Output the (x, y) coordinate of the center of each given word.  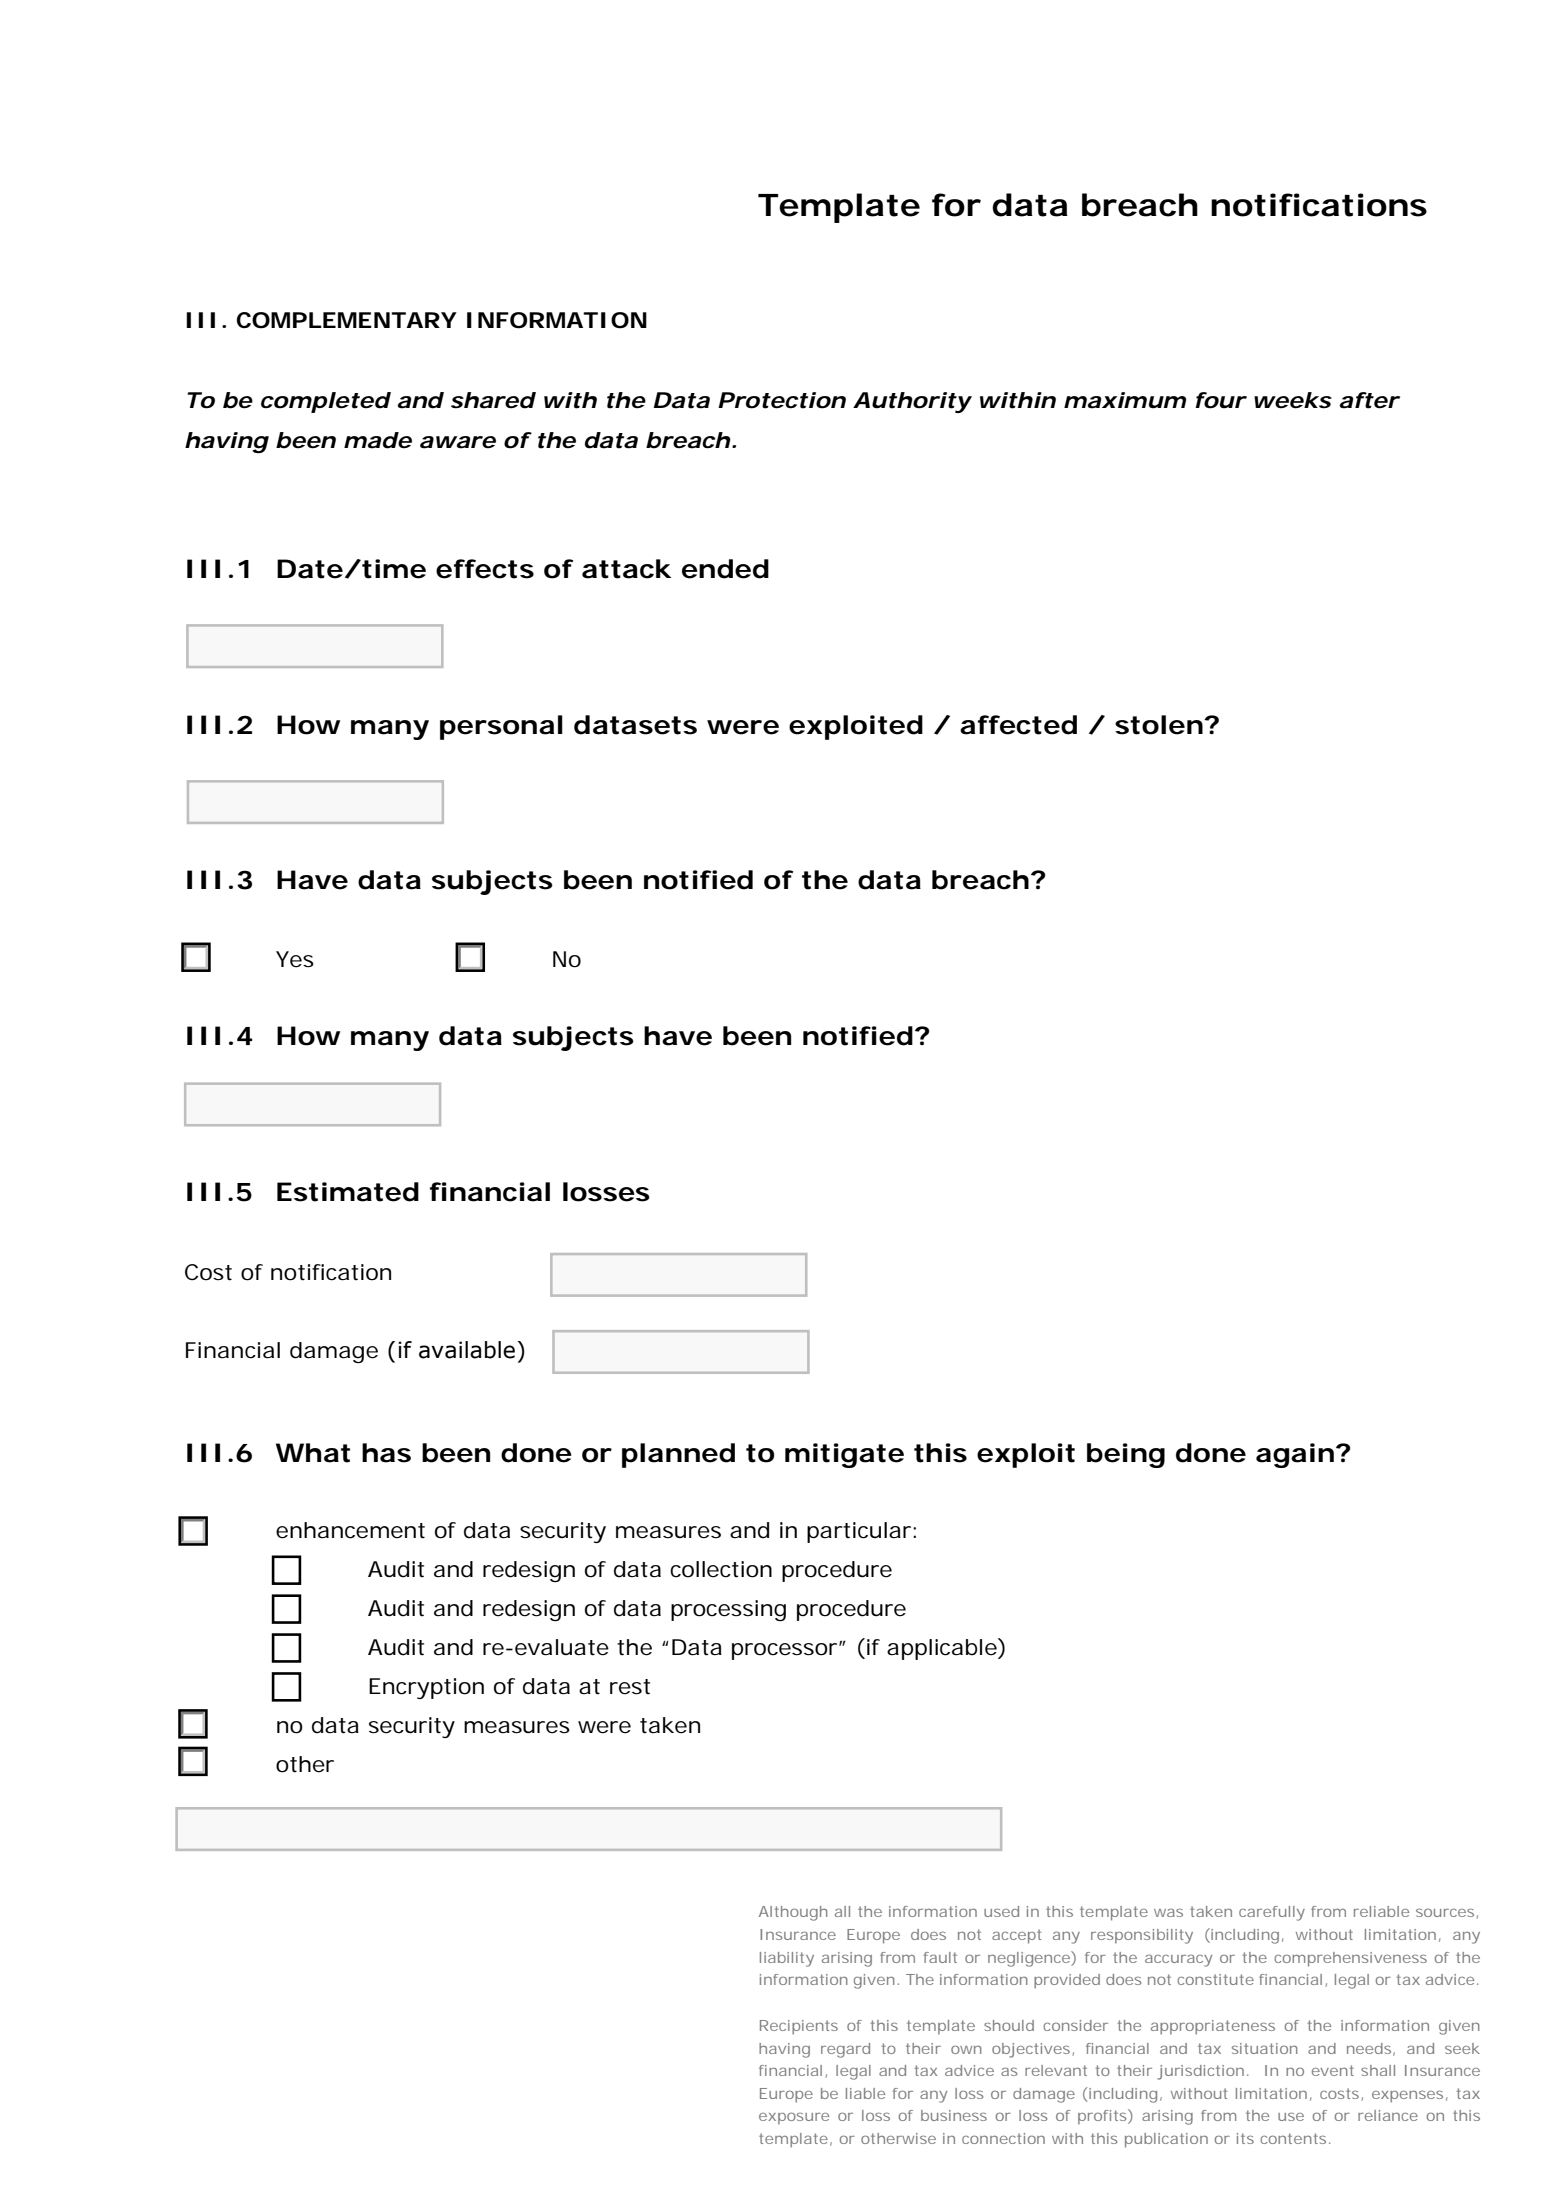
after (1369, 400)
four (1220, 400)
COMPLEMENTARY (346, 320)
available (467, 1350)
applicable (942, 1649)
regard (845, 2050)
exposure (794, 2118)
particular (860, 1532)
